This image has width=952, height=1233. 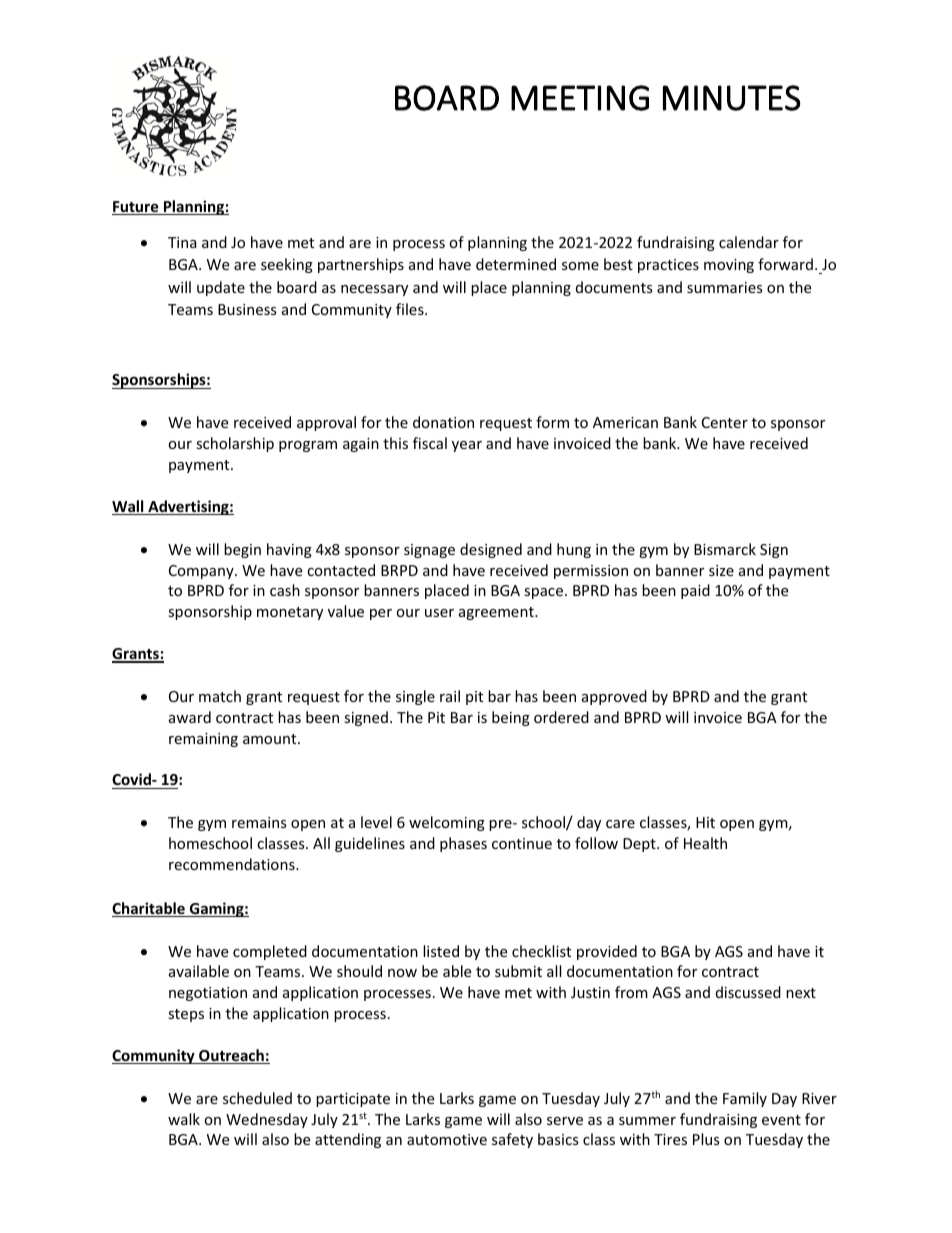 What do you see at coordinates (136, 208) in the image?
I see `Future` at bounding box center [136, 208].
